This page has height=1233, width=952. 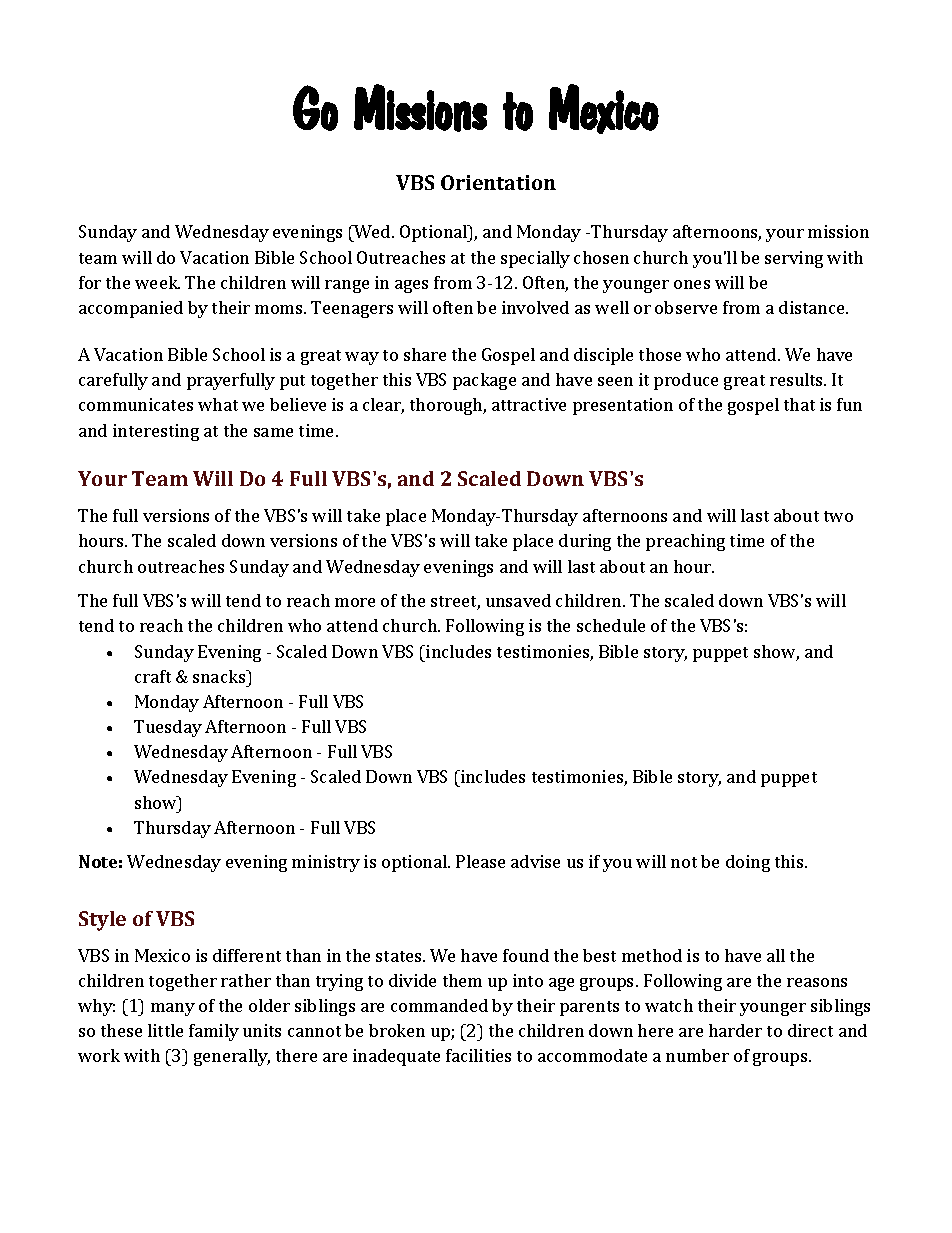 What do you see at coordinates (794, 259) in the page?
I see `serving` at bounding box center [794, 259].
